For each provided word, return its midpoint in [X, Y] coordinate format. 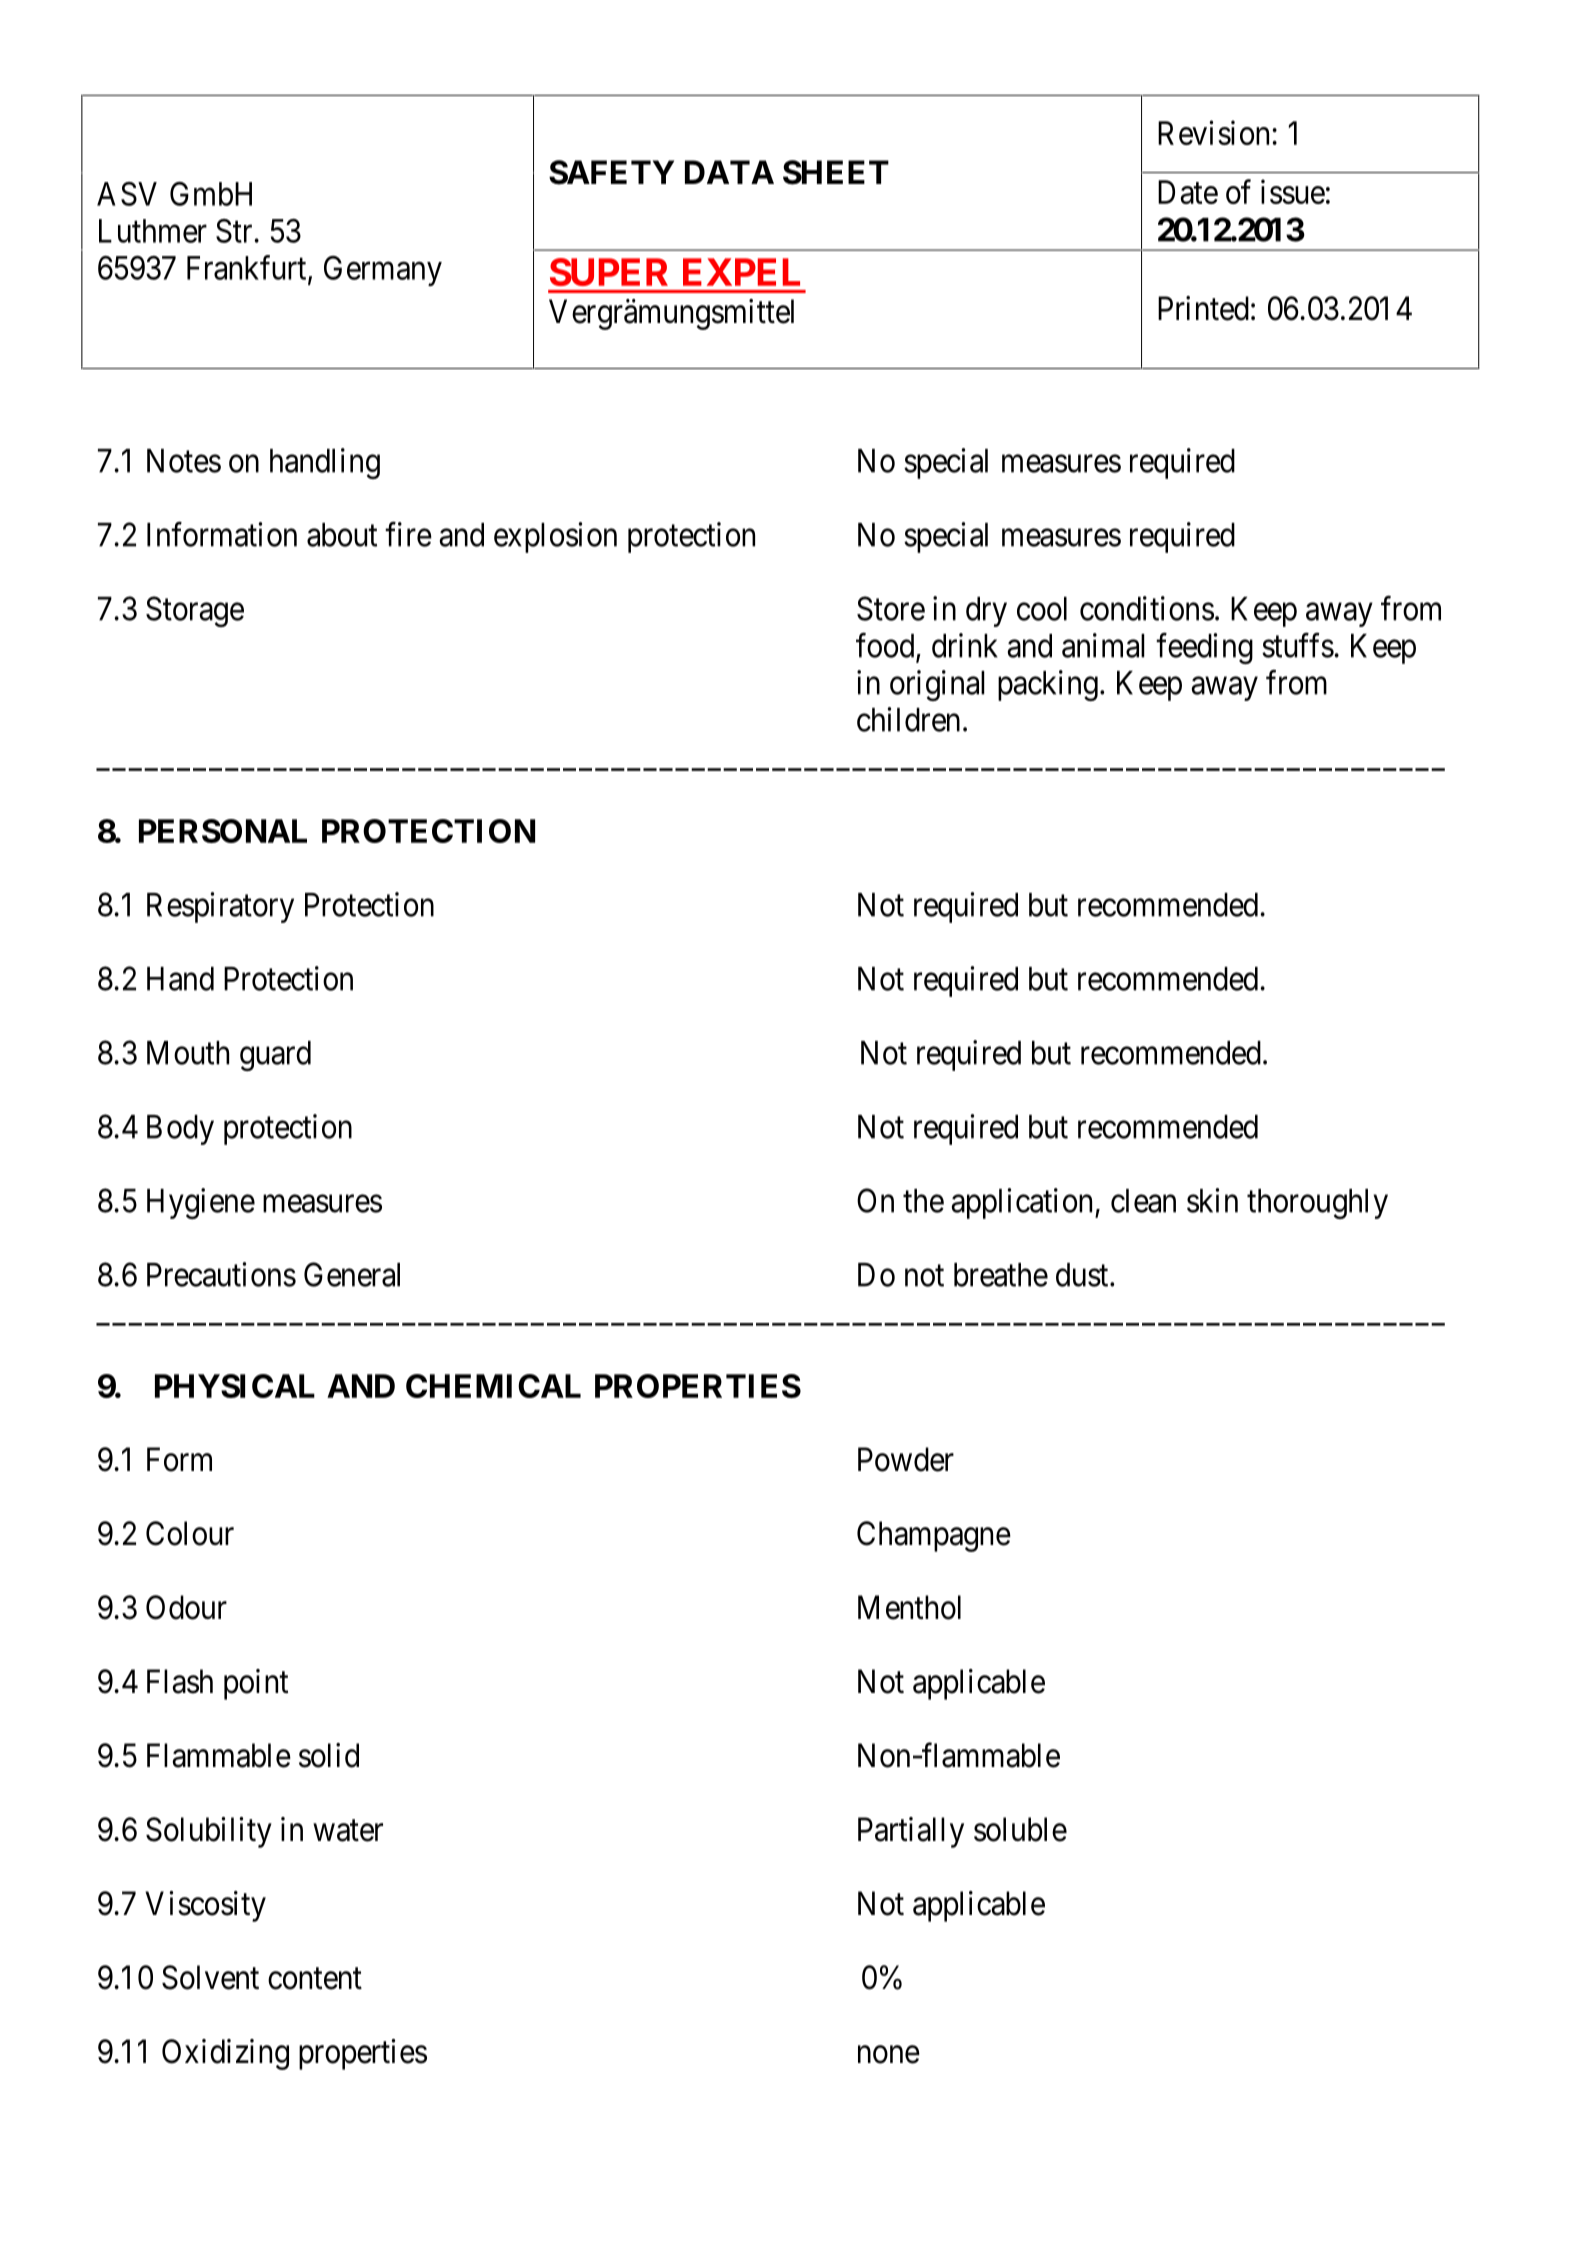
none [889, 2055]
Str [235, 231]
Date [1188, 192]
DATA [729, 172]
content [315, 1979]
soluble [1020, 1829]
